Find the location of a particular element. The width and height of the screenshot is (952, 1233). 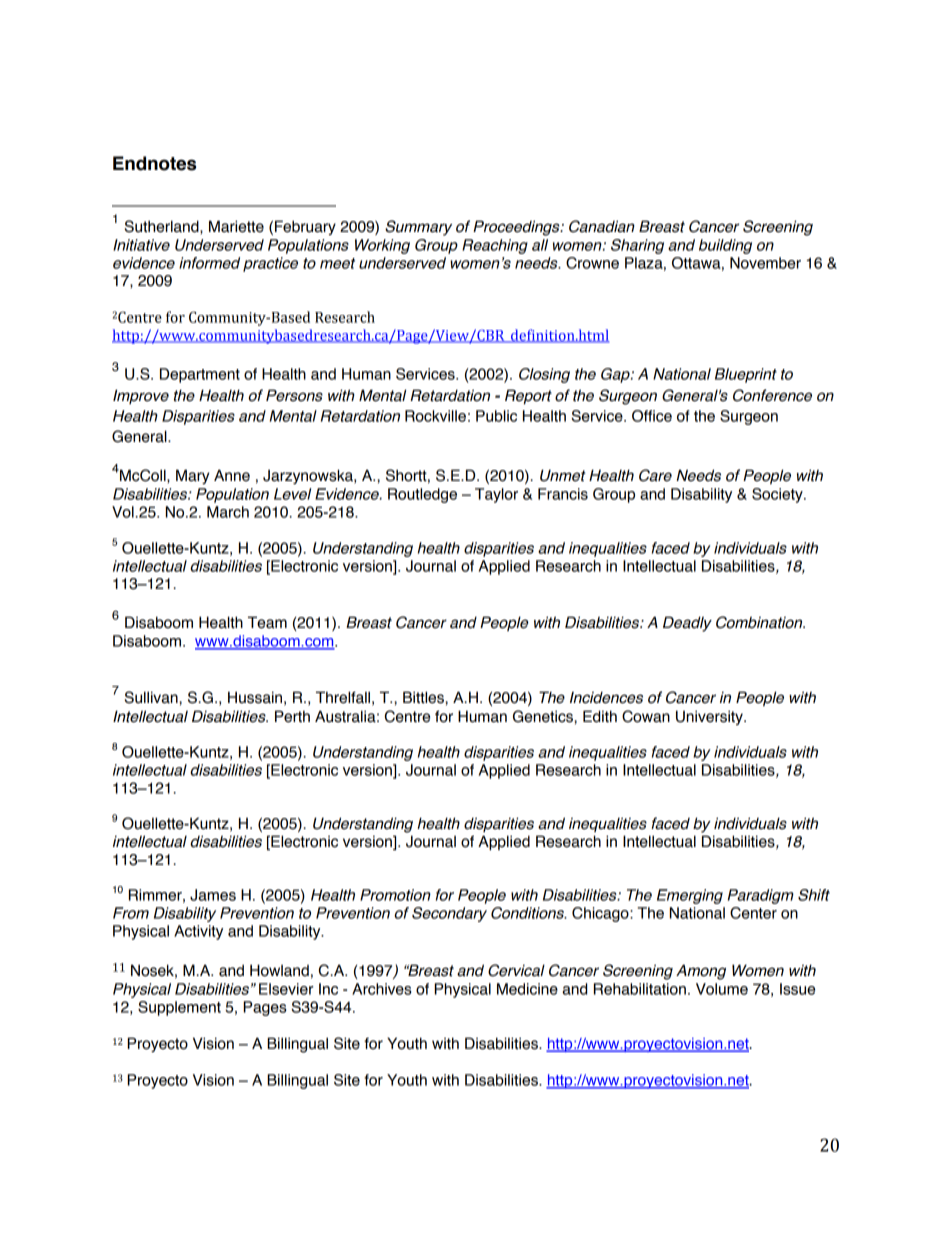

Sullivan is located at coordinates (152, 697).
